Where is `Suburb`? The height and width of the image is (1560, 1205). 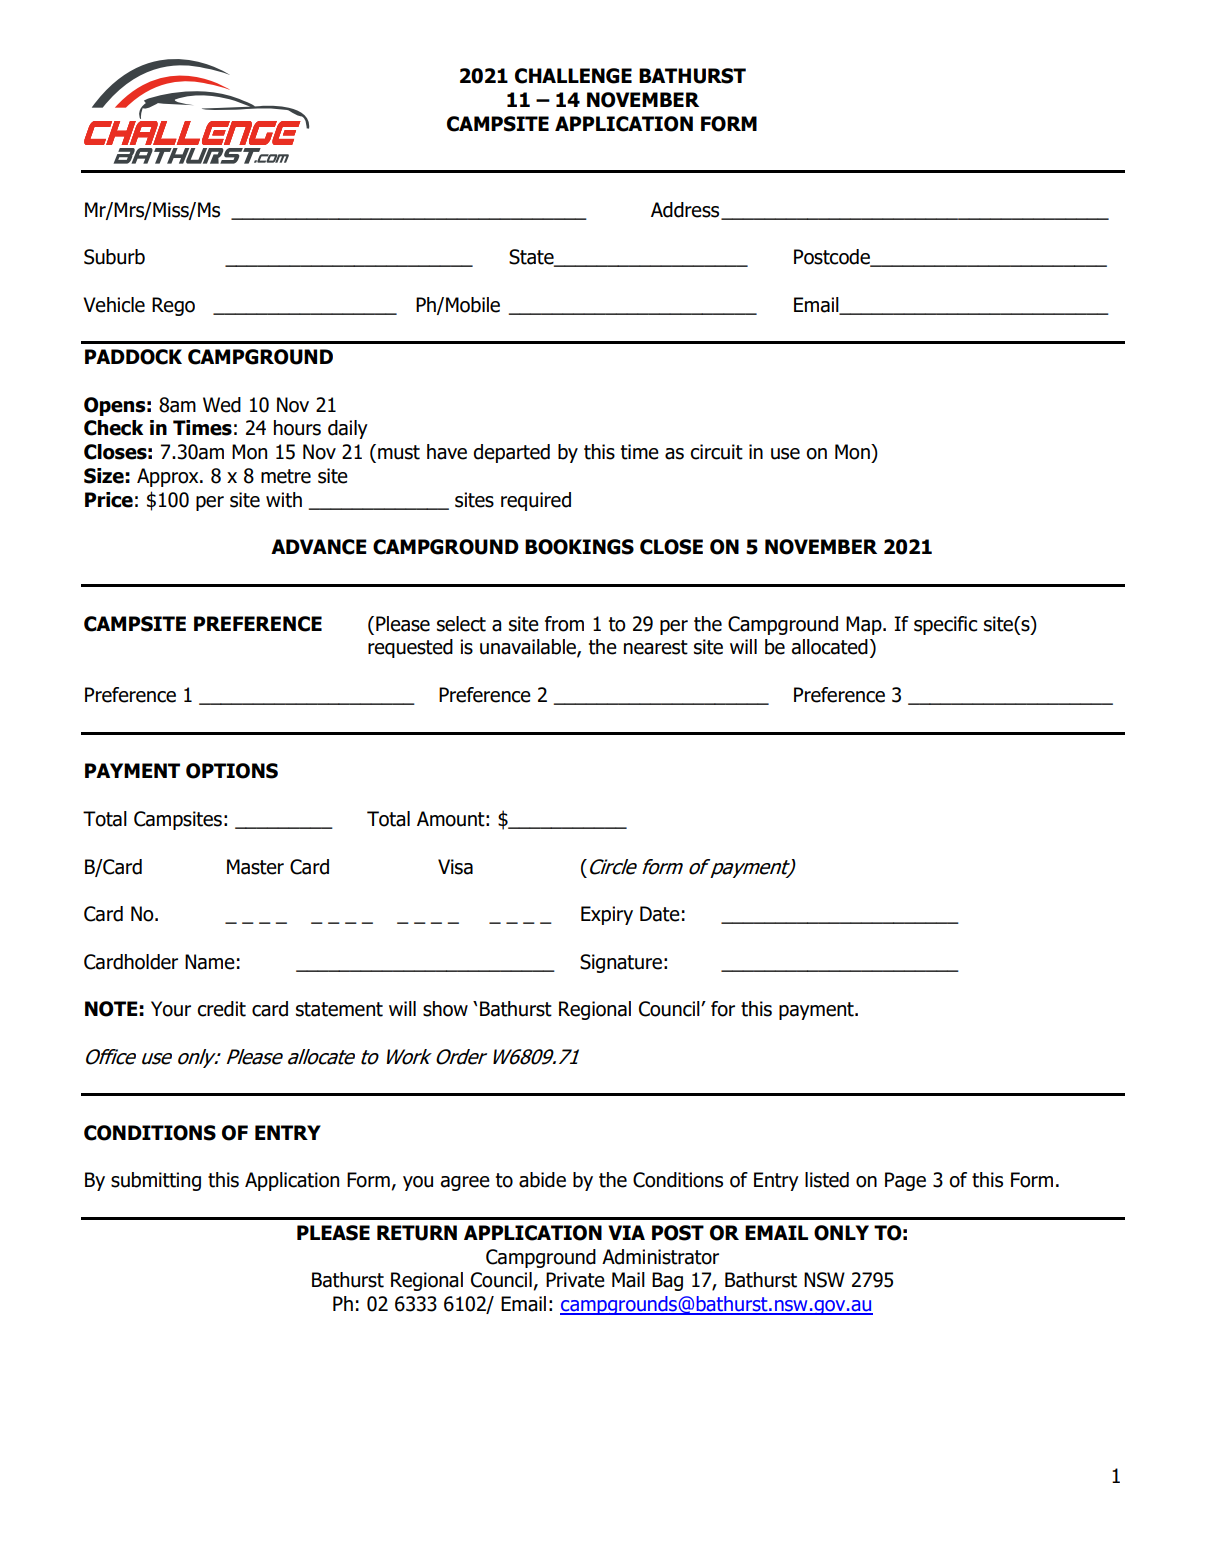
Suburb is located at coordinates (114, 257).
